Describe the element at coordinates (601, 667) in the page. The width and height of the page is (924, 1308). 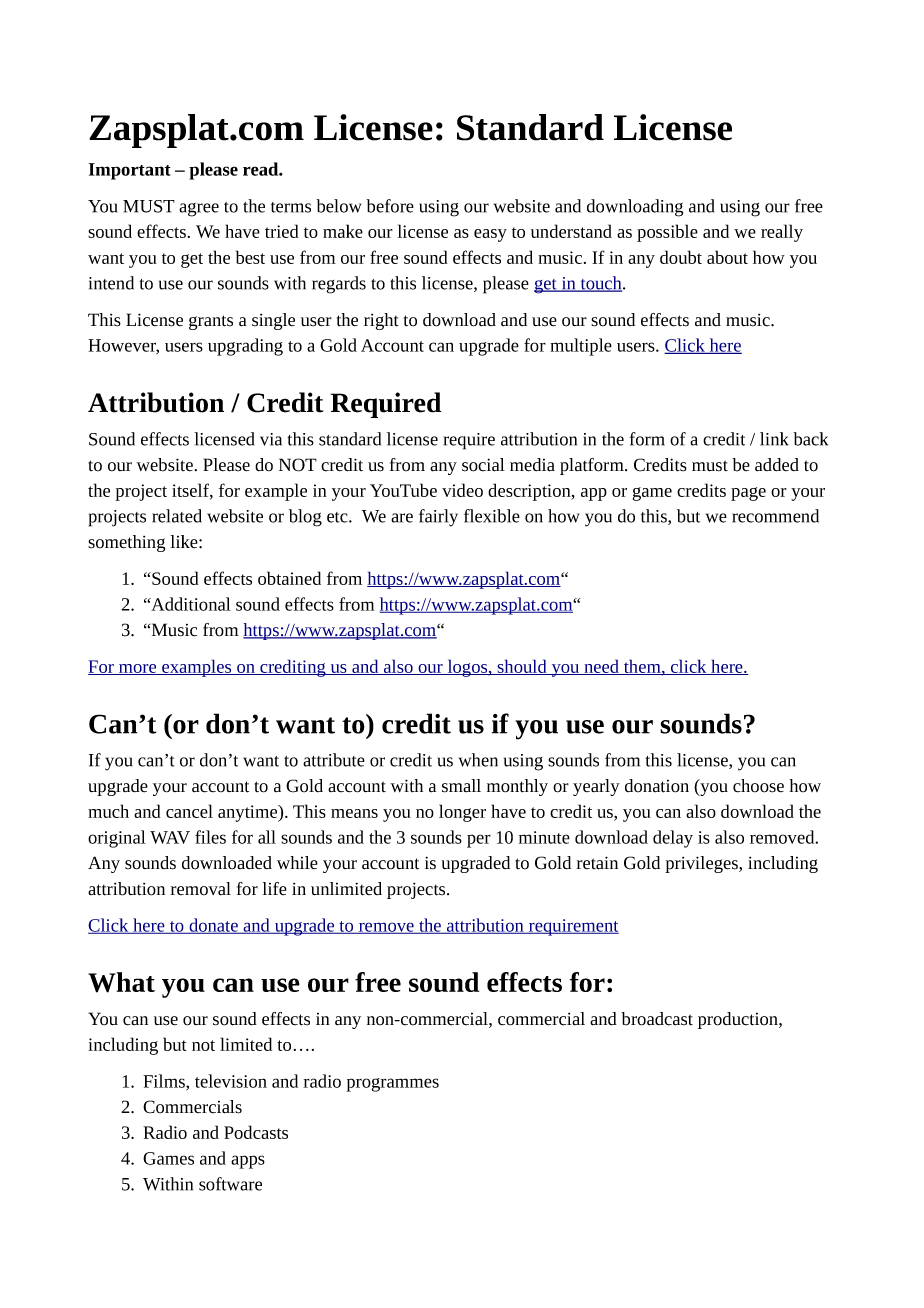
I see `need` at that location.
